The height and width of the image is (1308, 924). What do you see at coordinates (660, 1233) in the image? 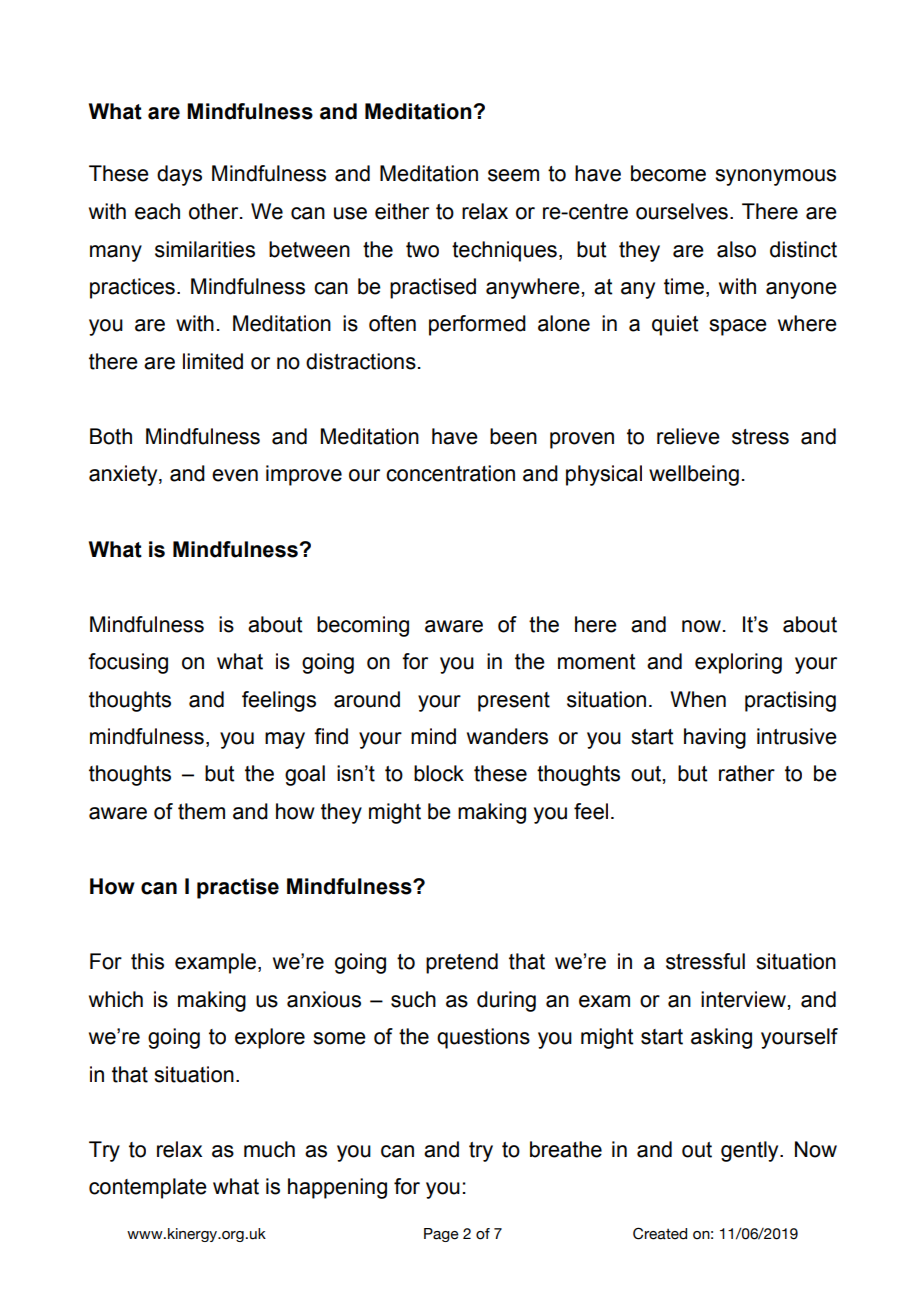
I see `Created` at bounding box center [660, 1233].
